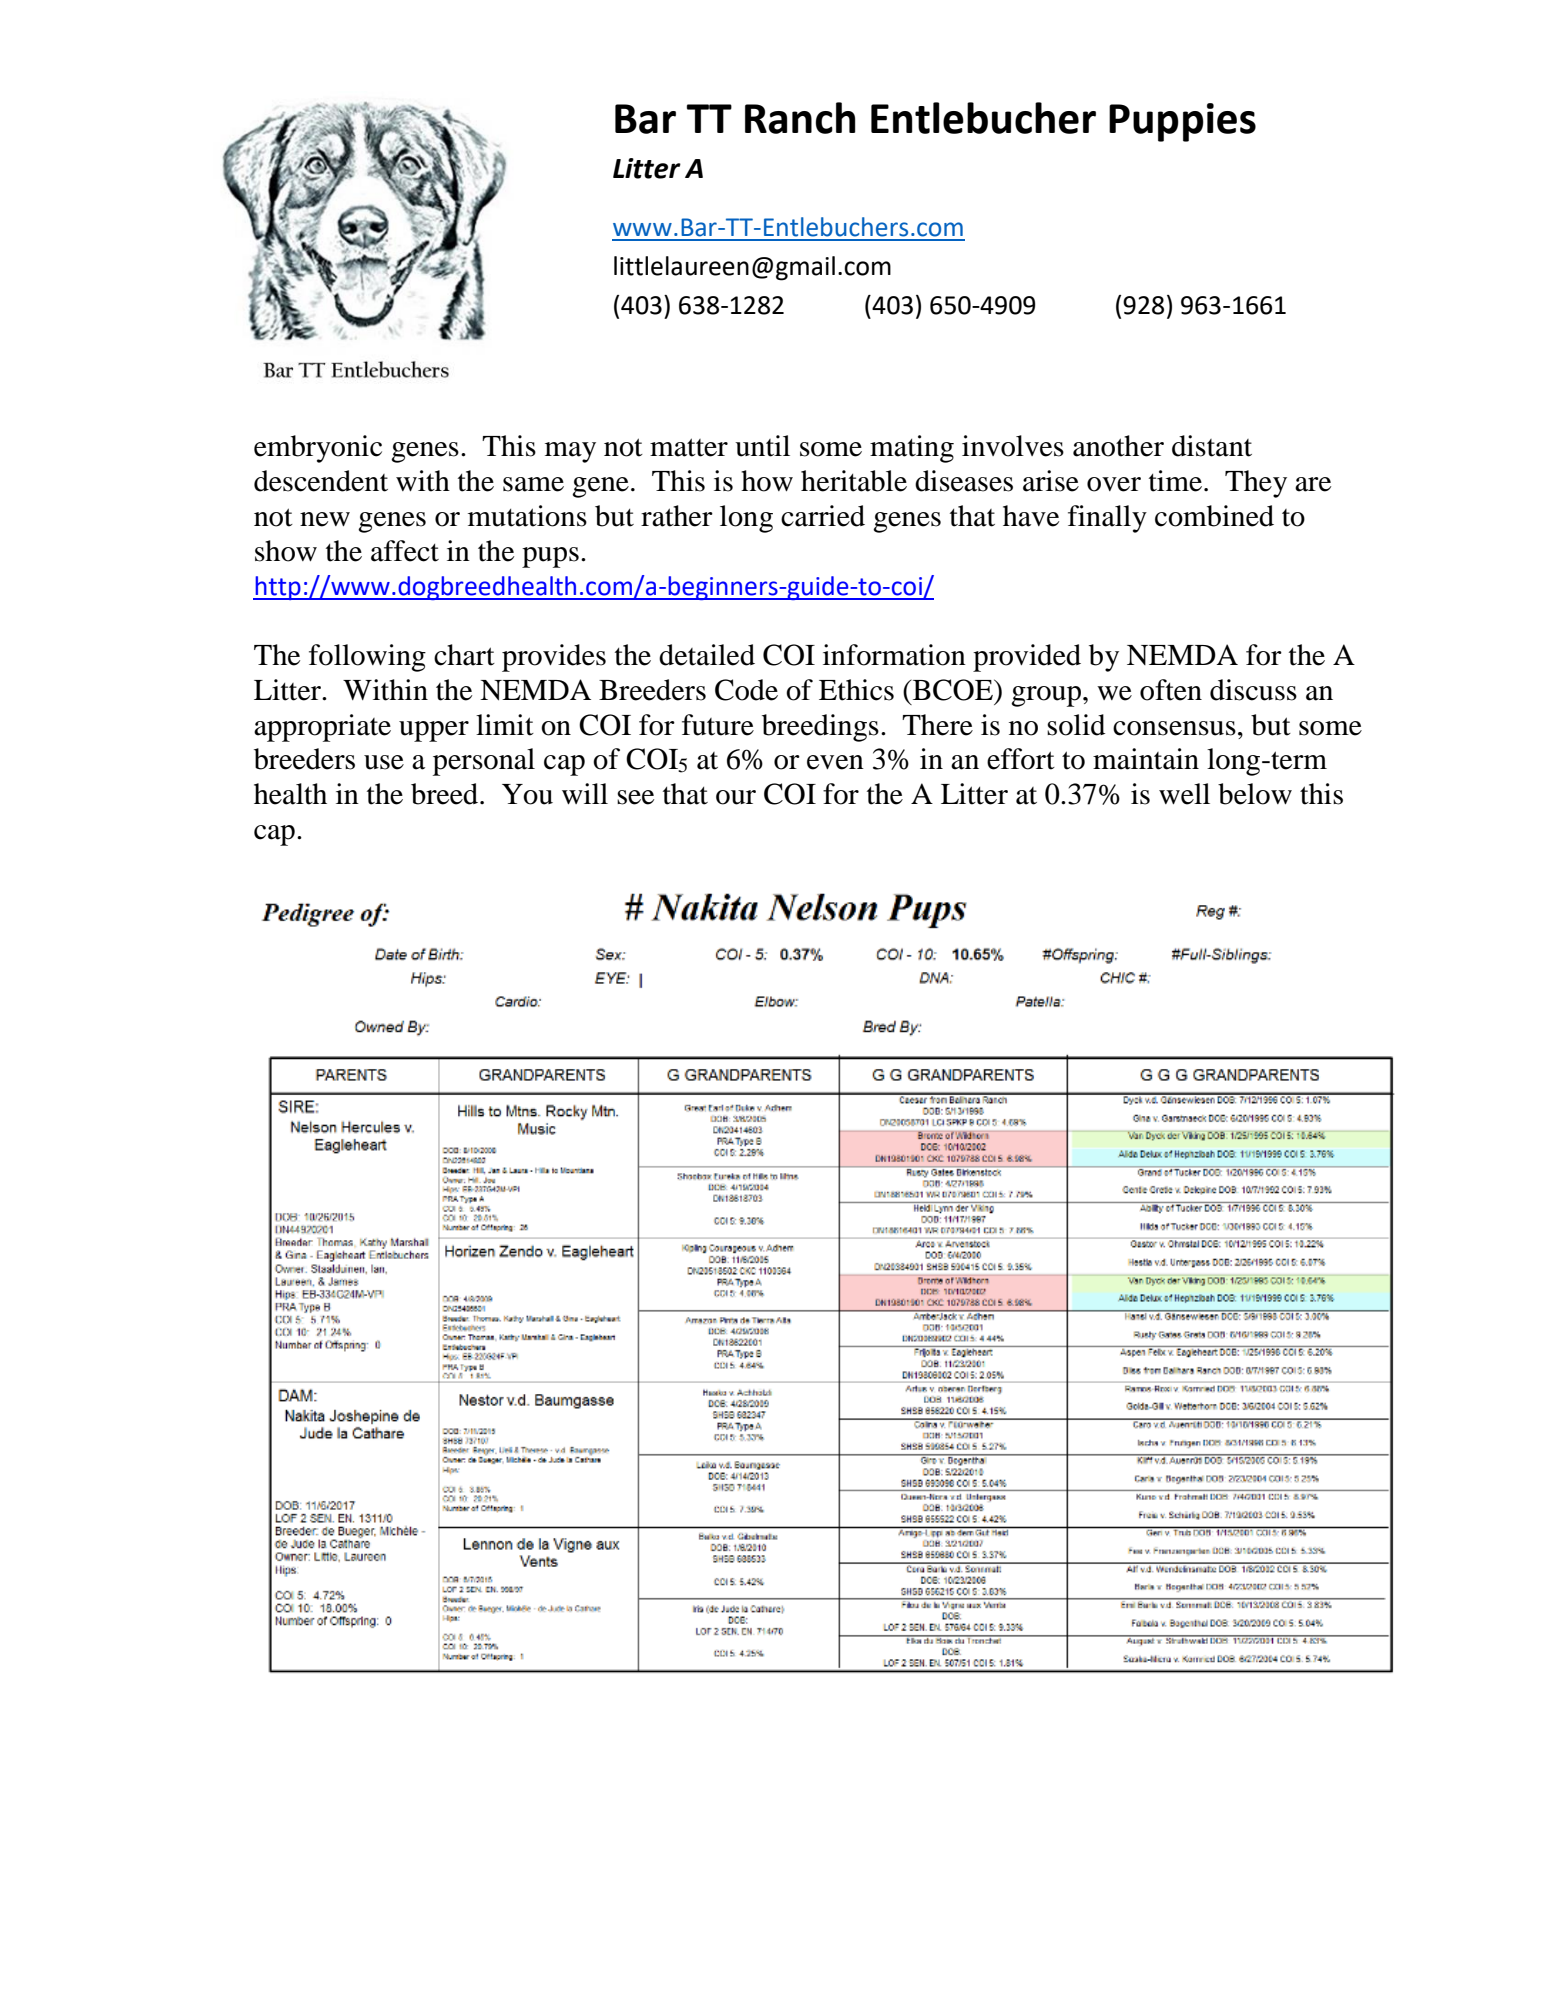 Image resolution: width=1548 pixels, height=2003 pixels. What do you see at coordinates (384, 762) in the document?
I see `use` at bounding box center [384, 762].
